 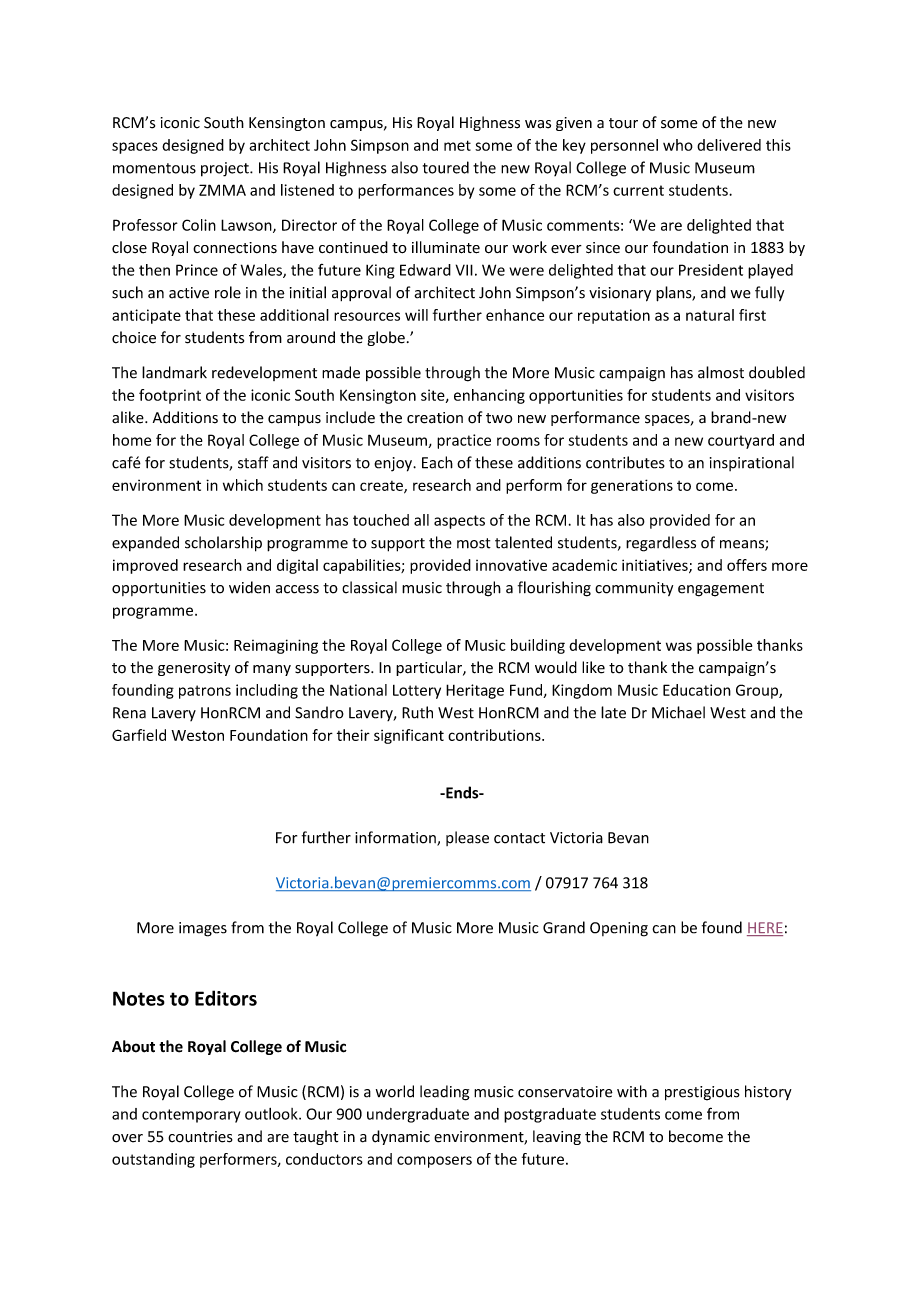 I want to click on Michael, so click(x=678, y=712).
